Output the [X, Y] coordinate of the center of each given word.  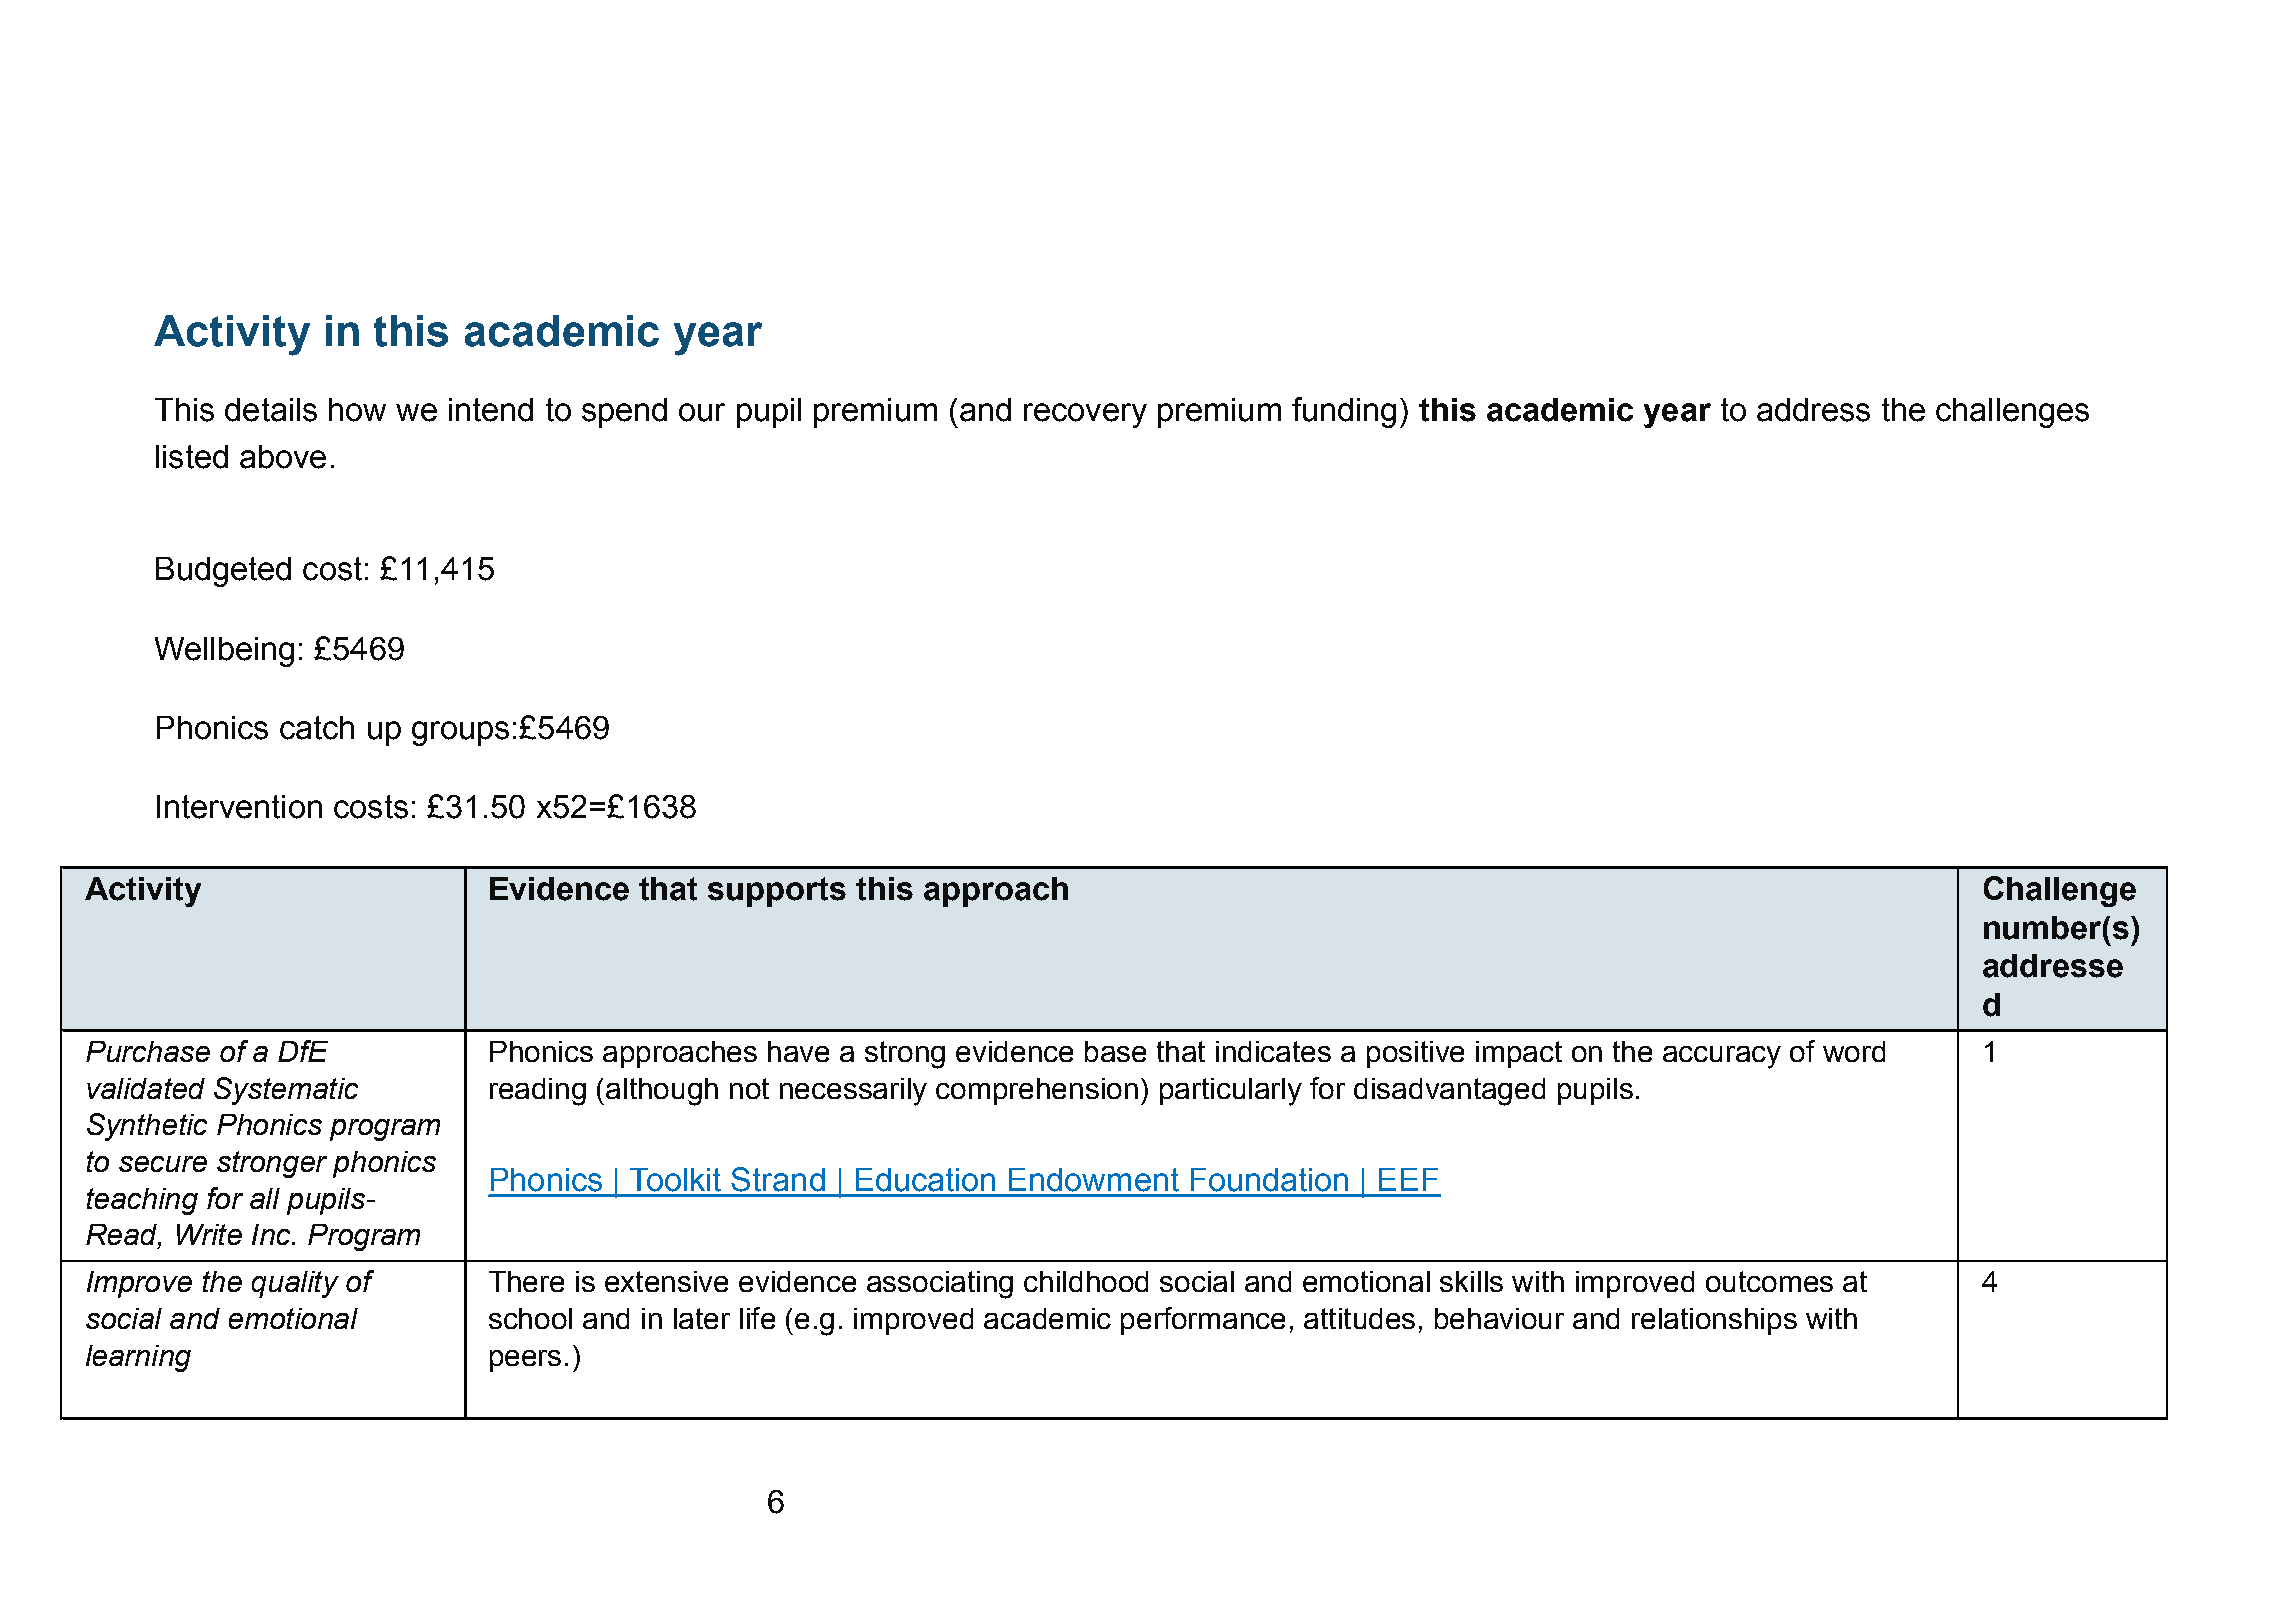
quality [295, 1284]
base [1115, 1051]
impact [1519, 1054]
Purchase [148, 1051]
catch [317, 728]
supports [777, 892]
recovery [1085, 415]
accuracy [1722, 1057]
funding [1344, 412]
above [283, 457]
